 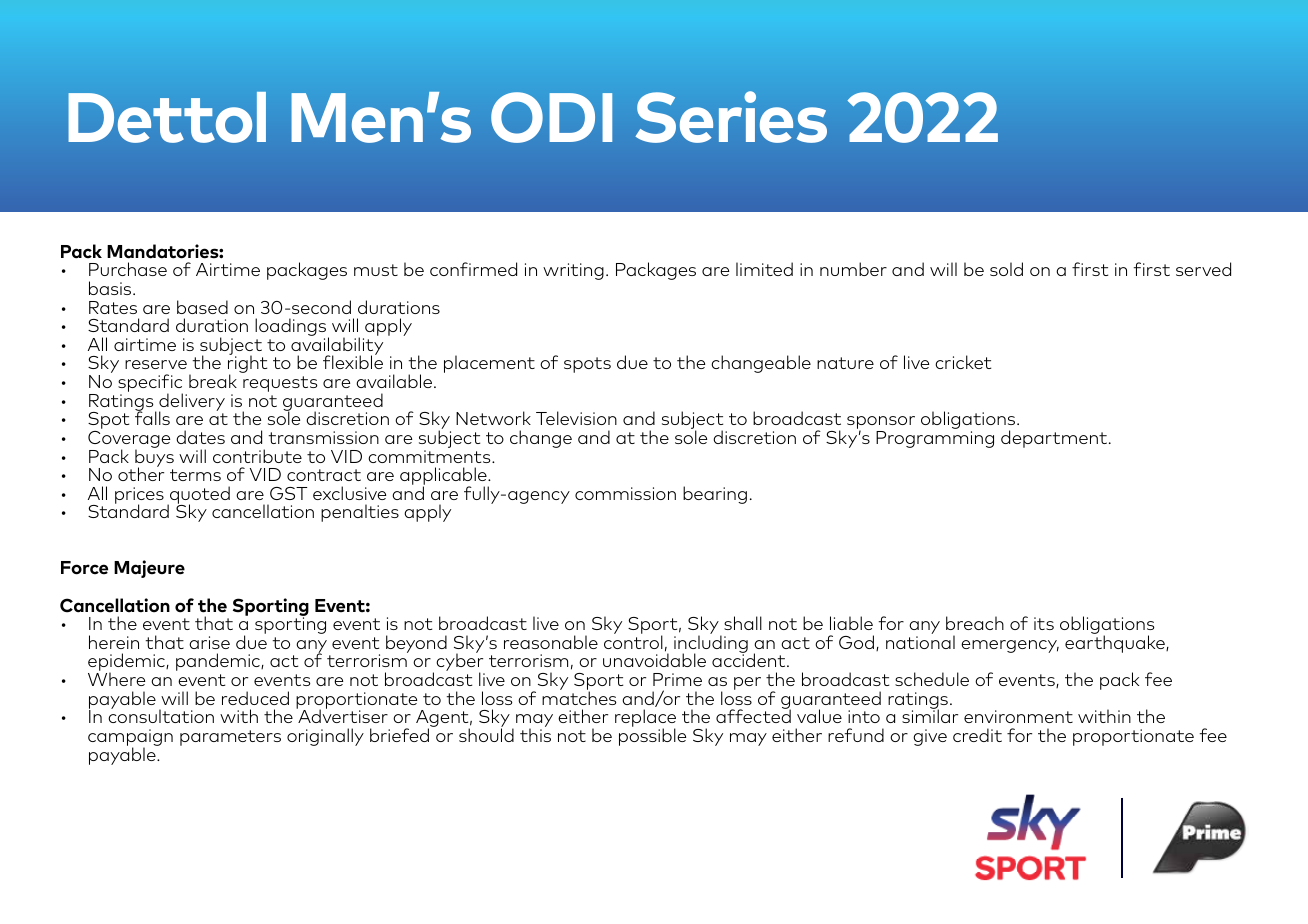 What do you see at coordinates (625, 493) in the document?
I see `commission` at bounding box center [625, 493].
